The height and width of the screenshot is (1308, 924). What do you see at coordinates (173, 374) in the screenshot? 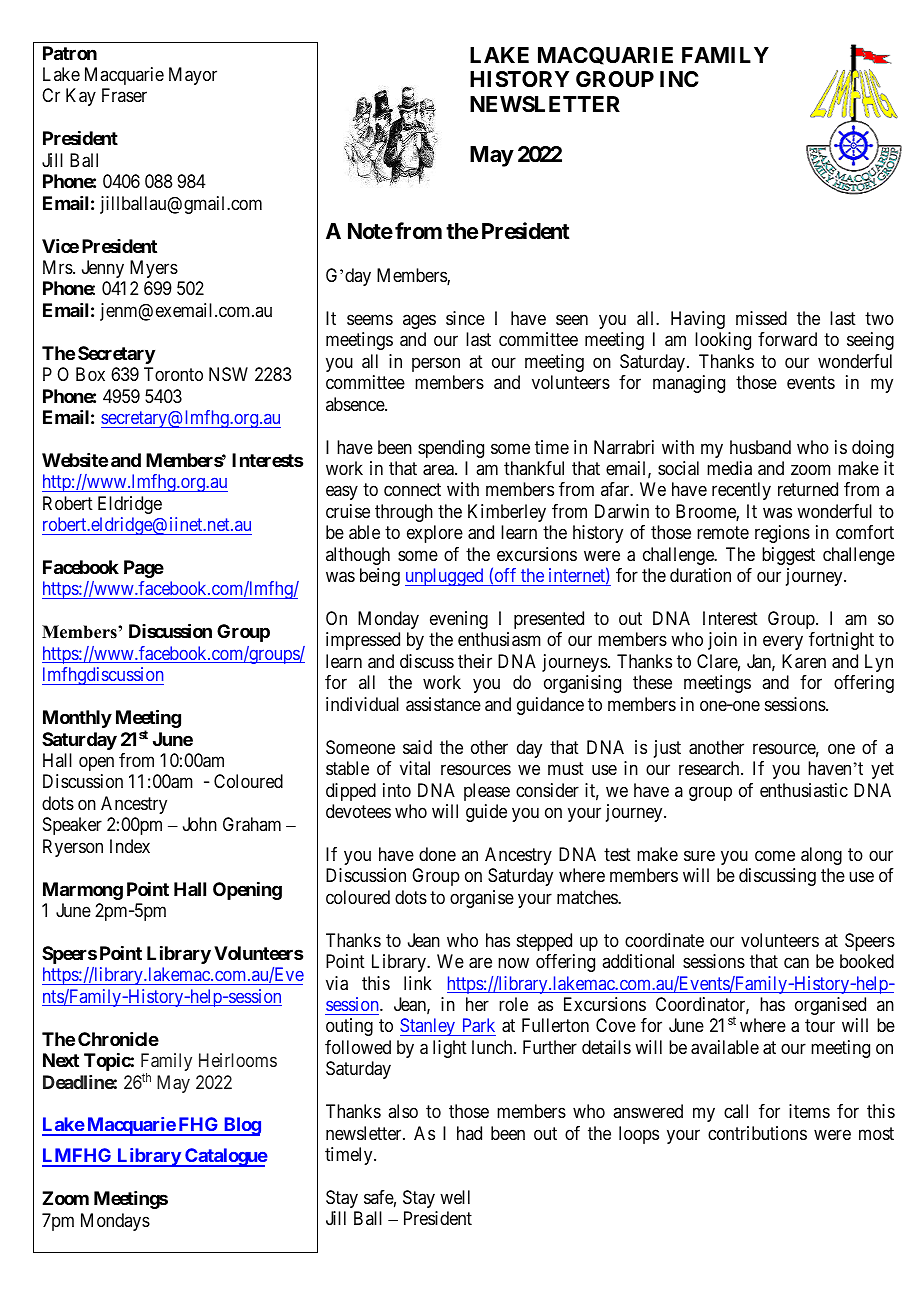
I see `Toronto` at bounding box center [173, 374].
